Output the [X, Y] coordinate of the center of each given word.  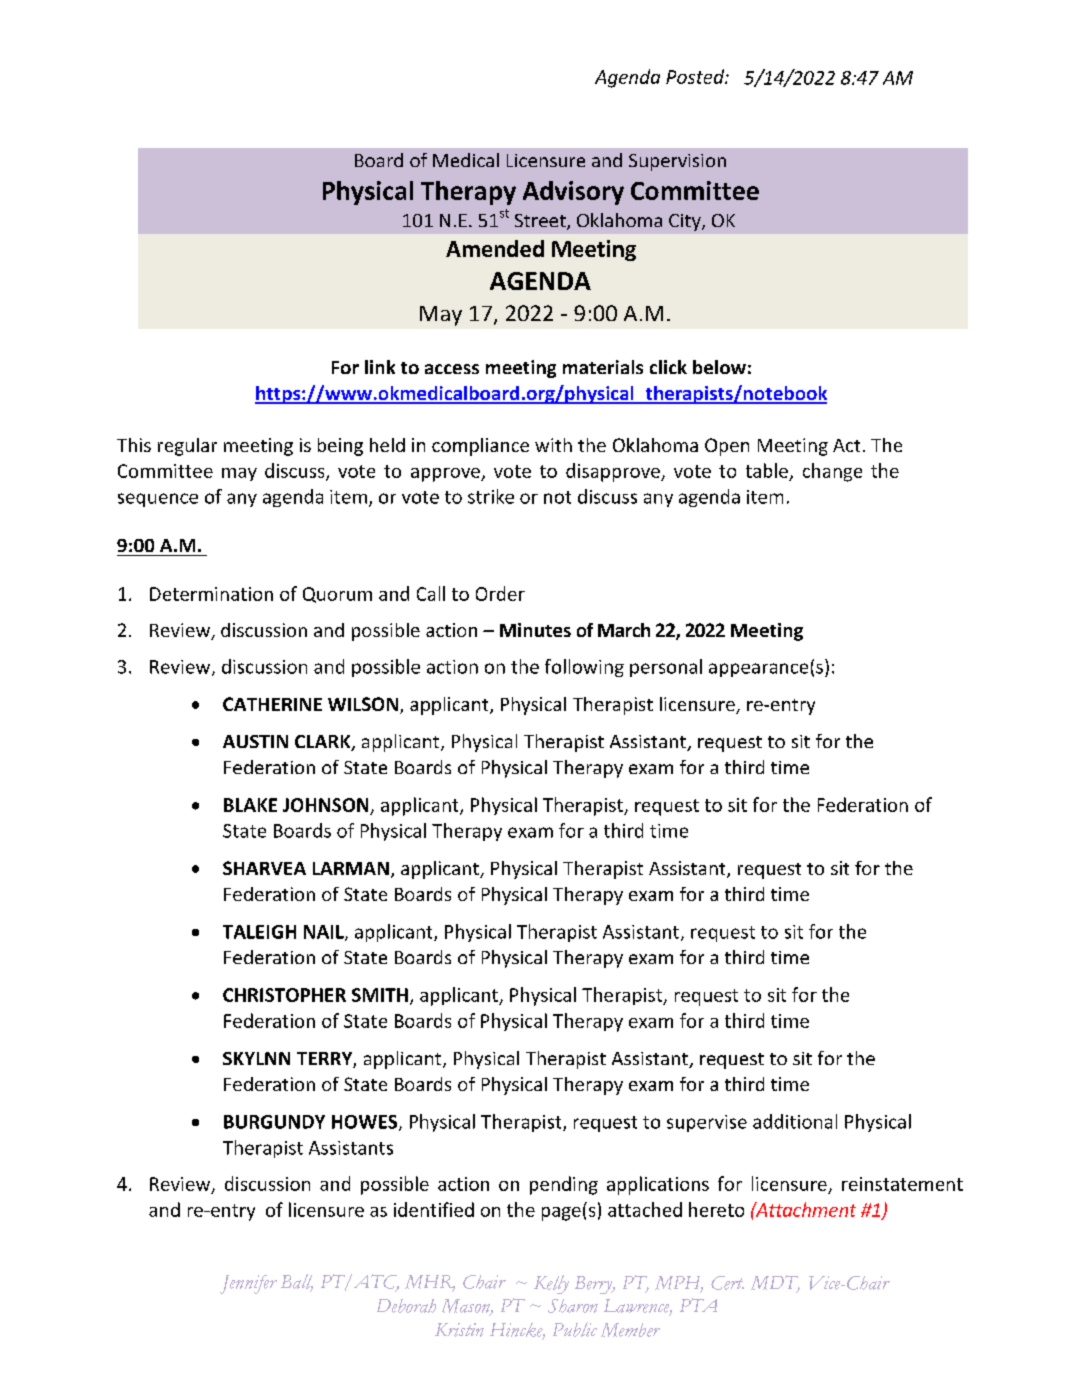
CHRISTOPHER [284, 995]
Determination [211, 594]
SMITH [380, 995]
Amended [495, 248]
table [767, 470]
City [686, 222]
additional [795, 1121]
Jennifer [248, 1284]
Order [500, 593]
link [380, 367]
